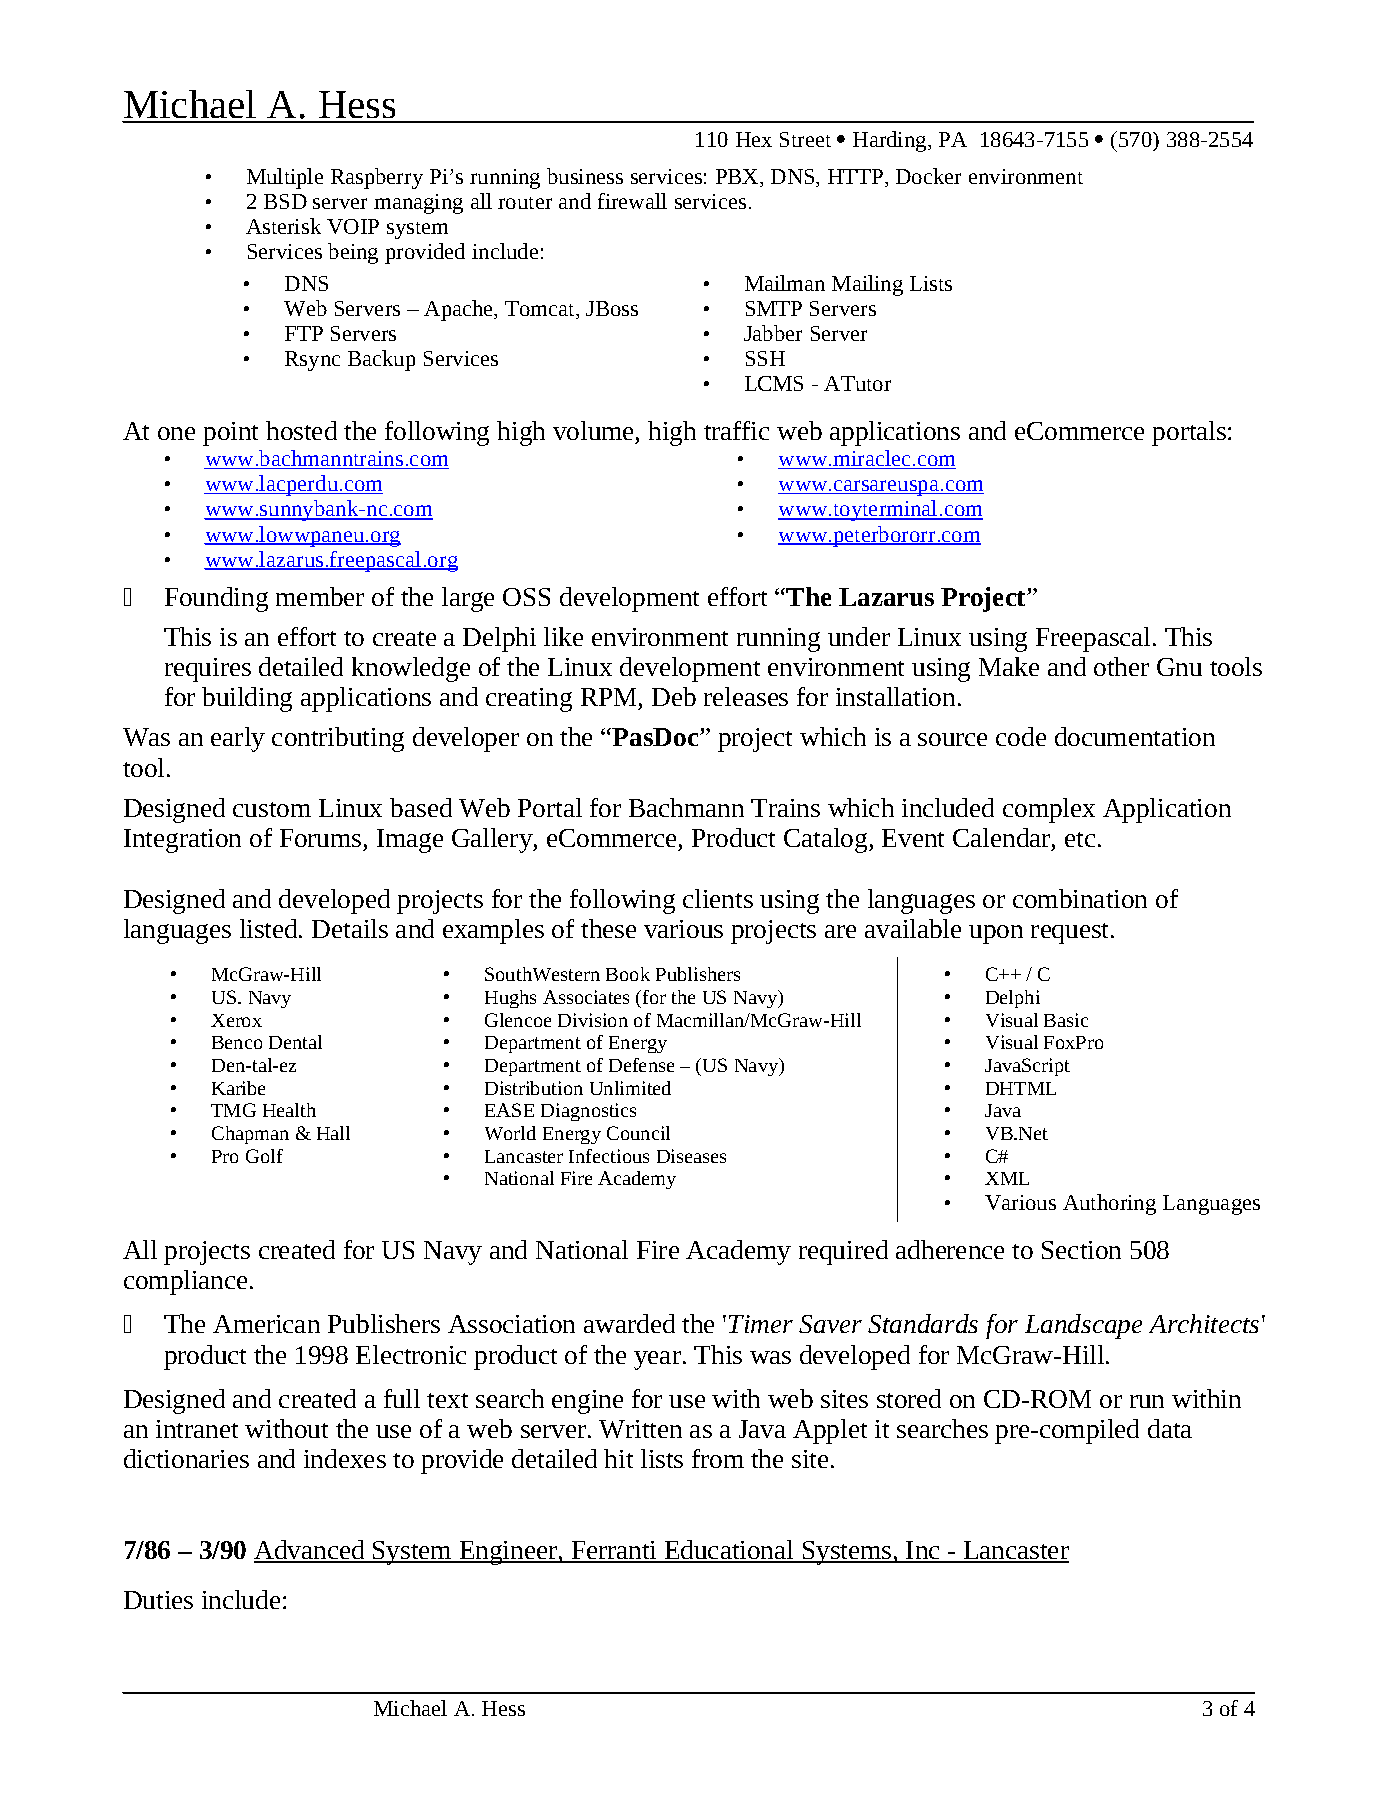  I want to click on Forums, so click(320, 838).
